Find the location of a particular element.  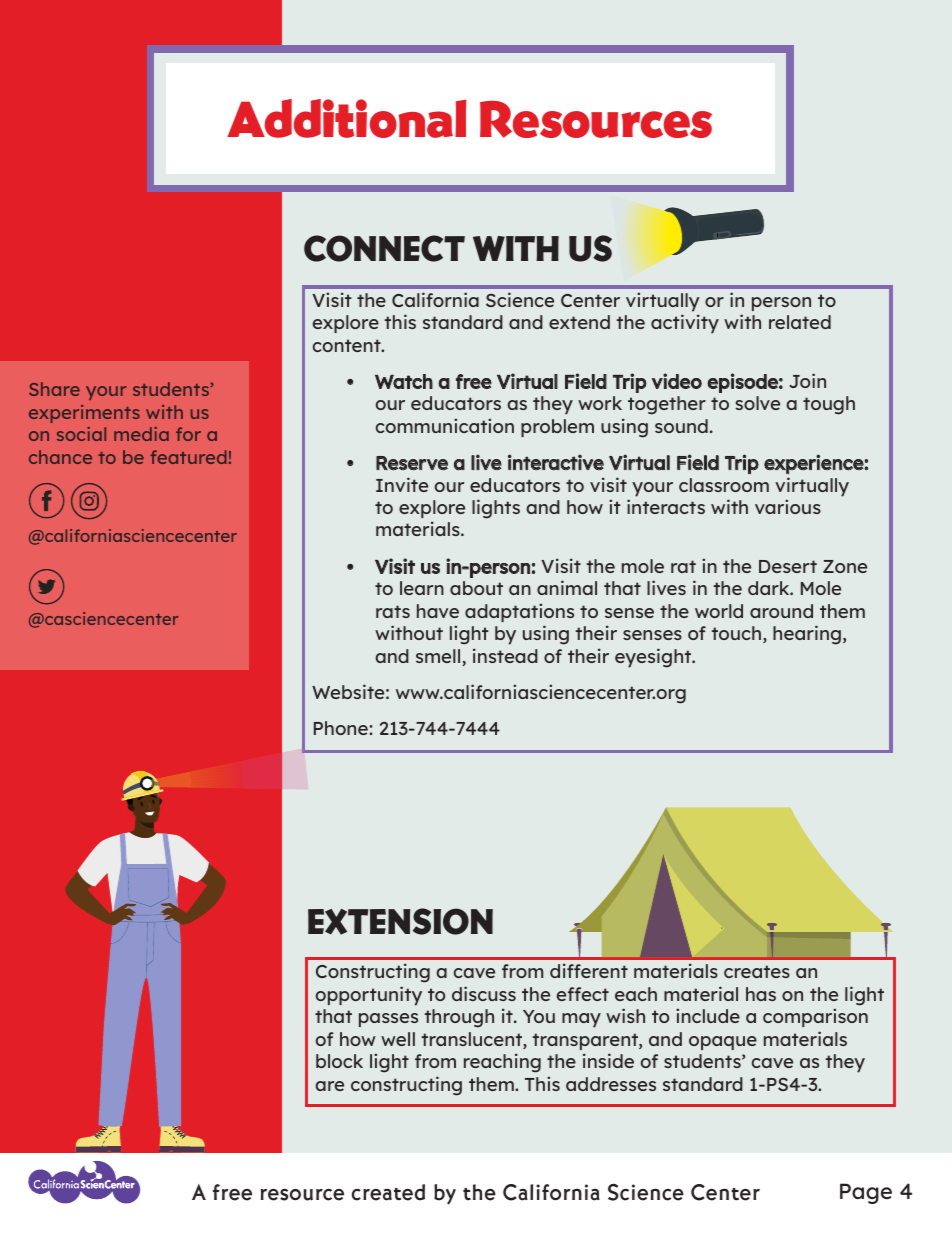

block is located at coordinates (339, 1061).
